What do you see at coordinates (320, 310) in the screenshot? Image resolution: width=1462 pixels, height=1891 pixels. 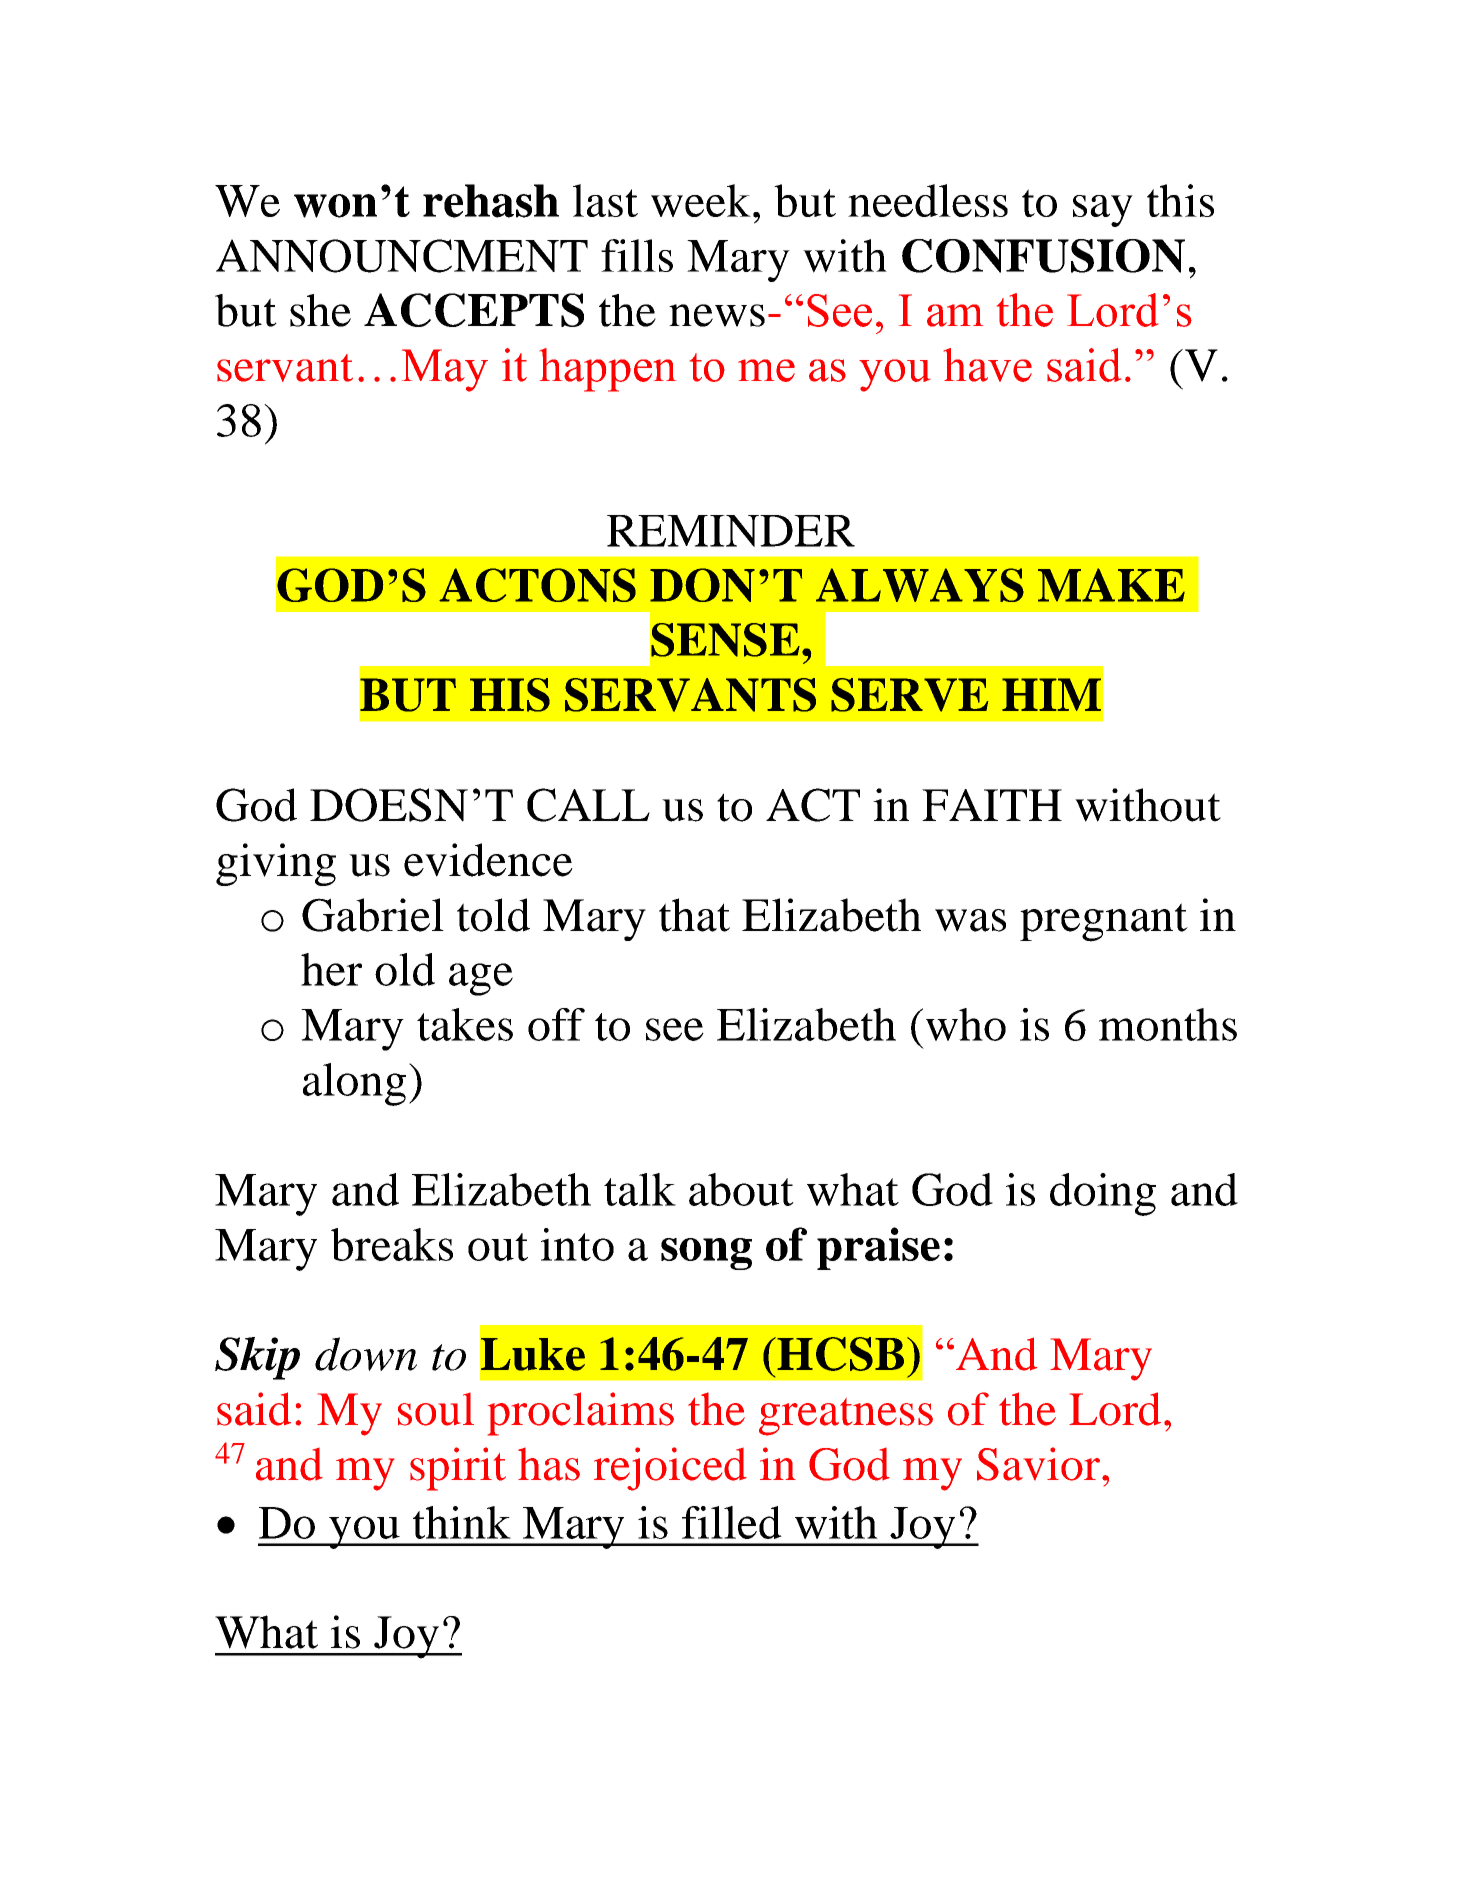 I see `she` at bounding box center [320, 310].
